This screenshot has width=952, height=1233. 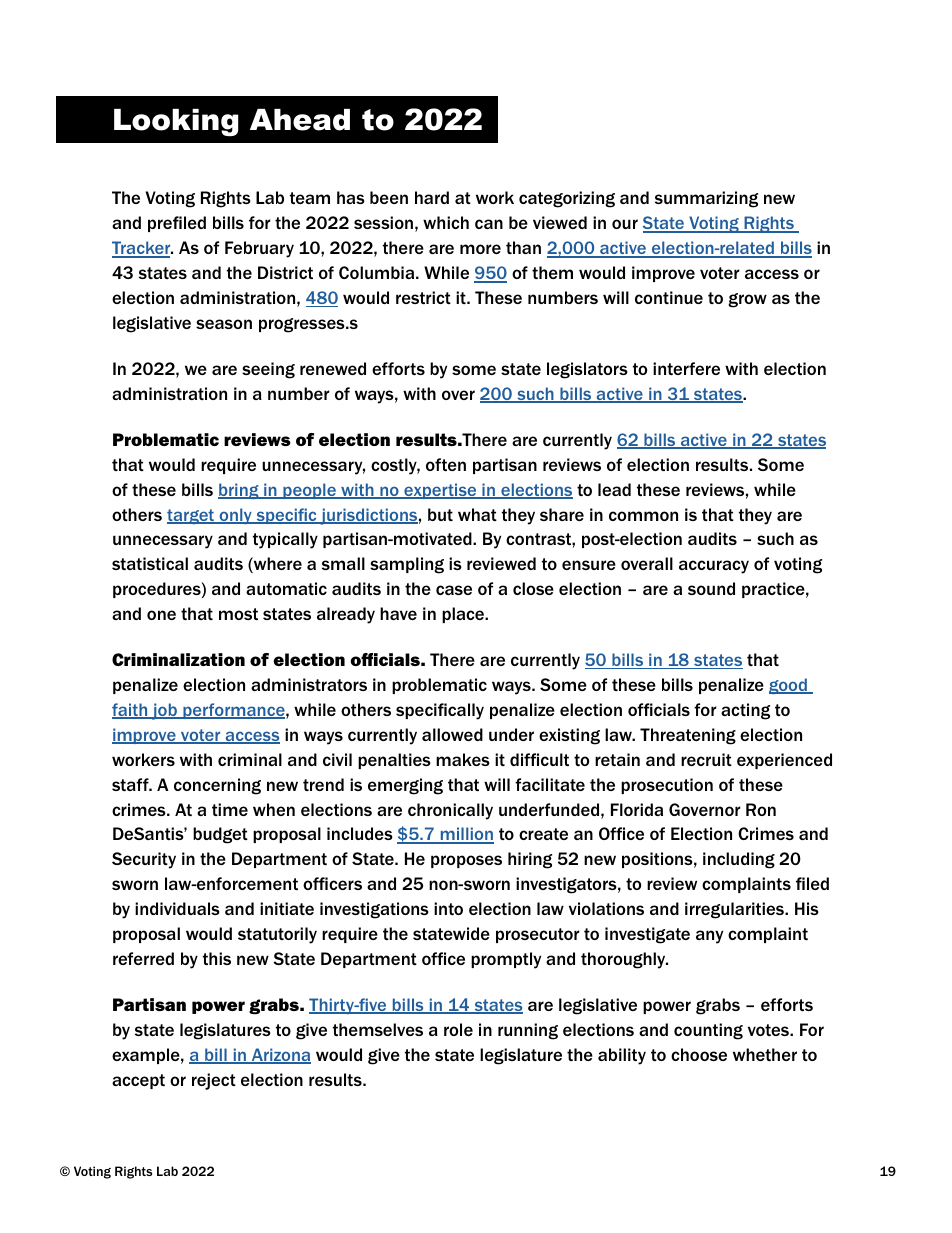 What do you see at coordinates (711, 588) in the screenshot?
I see `sound` at bounding box center [711, 588].
